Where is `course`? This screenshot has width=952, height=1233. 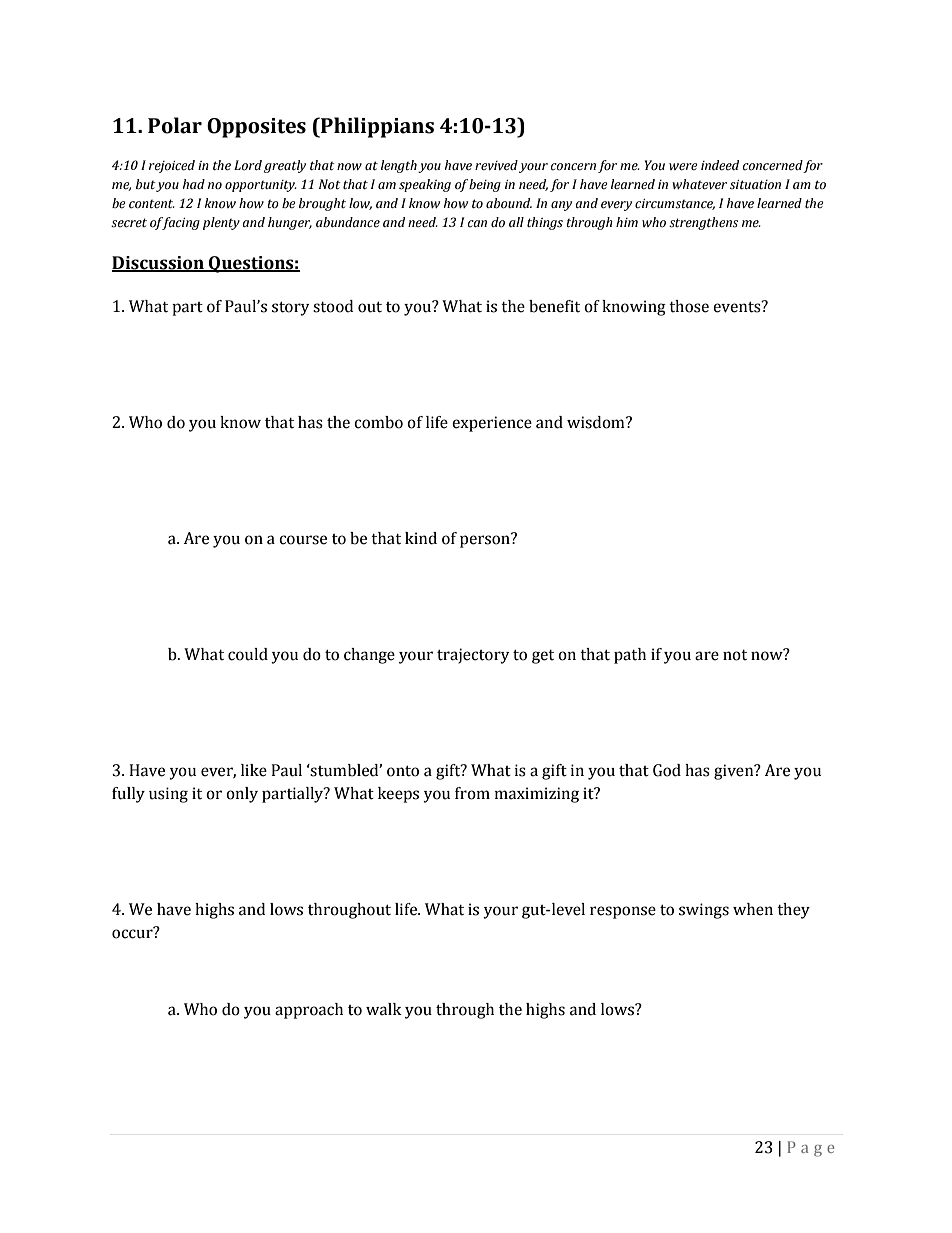 course is located at coordinates (303, 540).
